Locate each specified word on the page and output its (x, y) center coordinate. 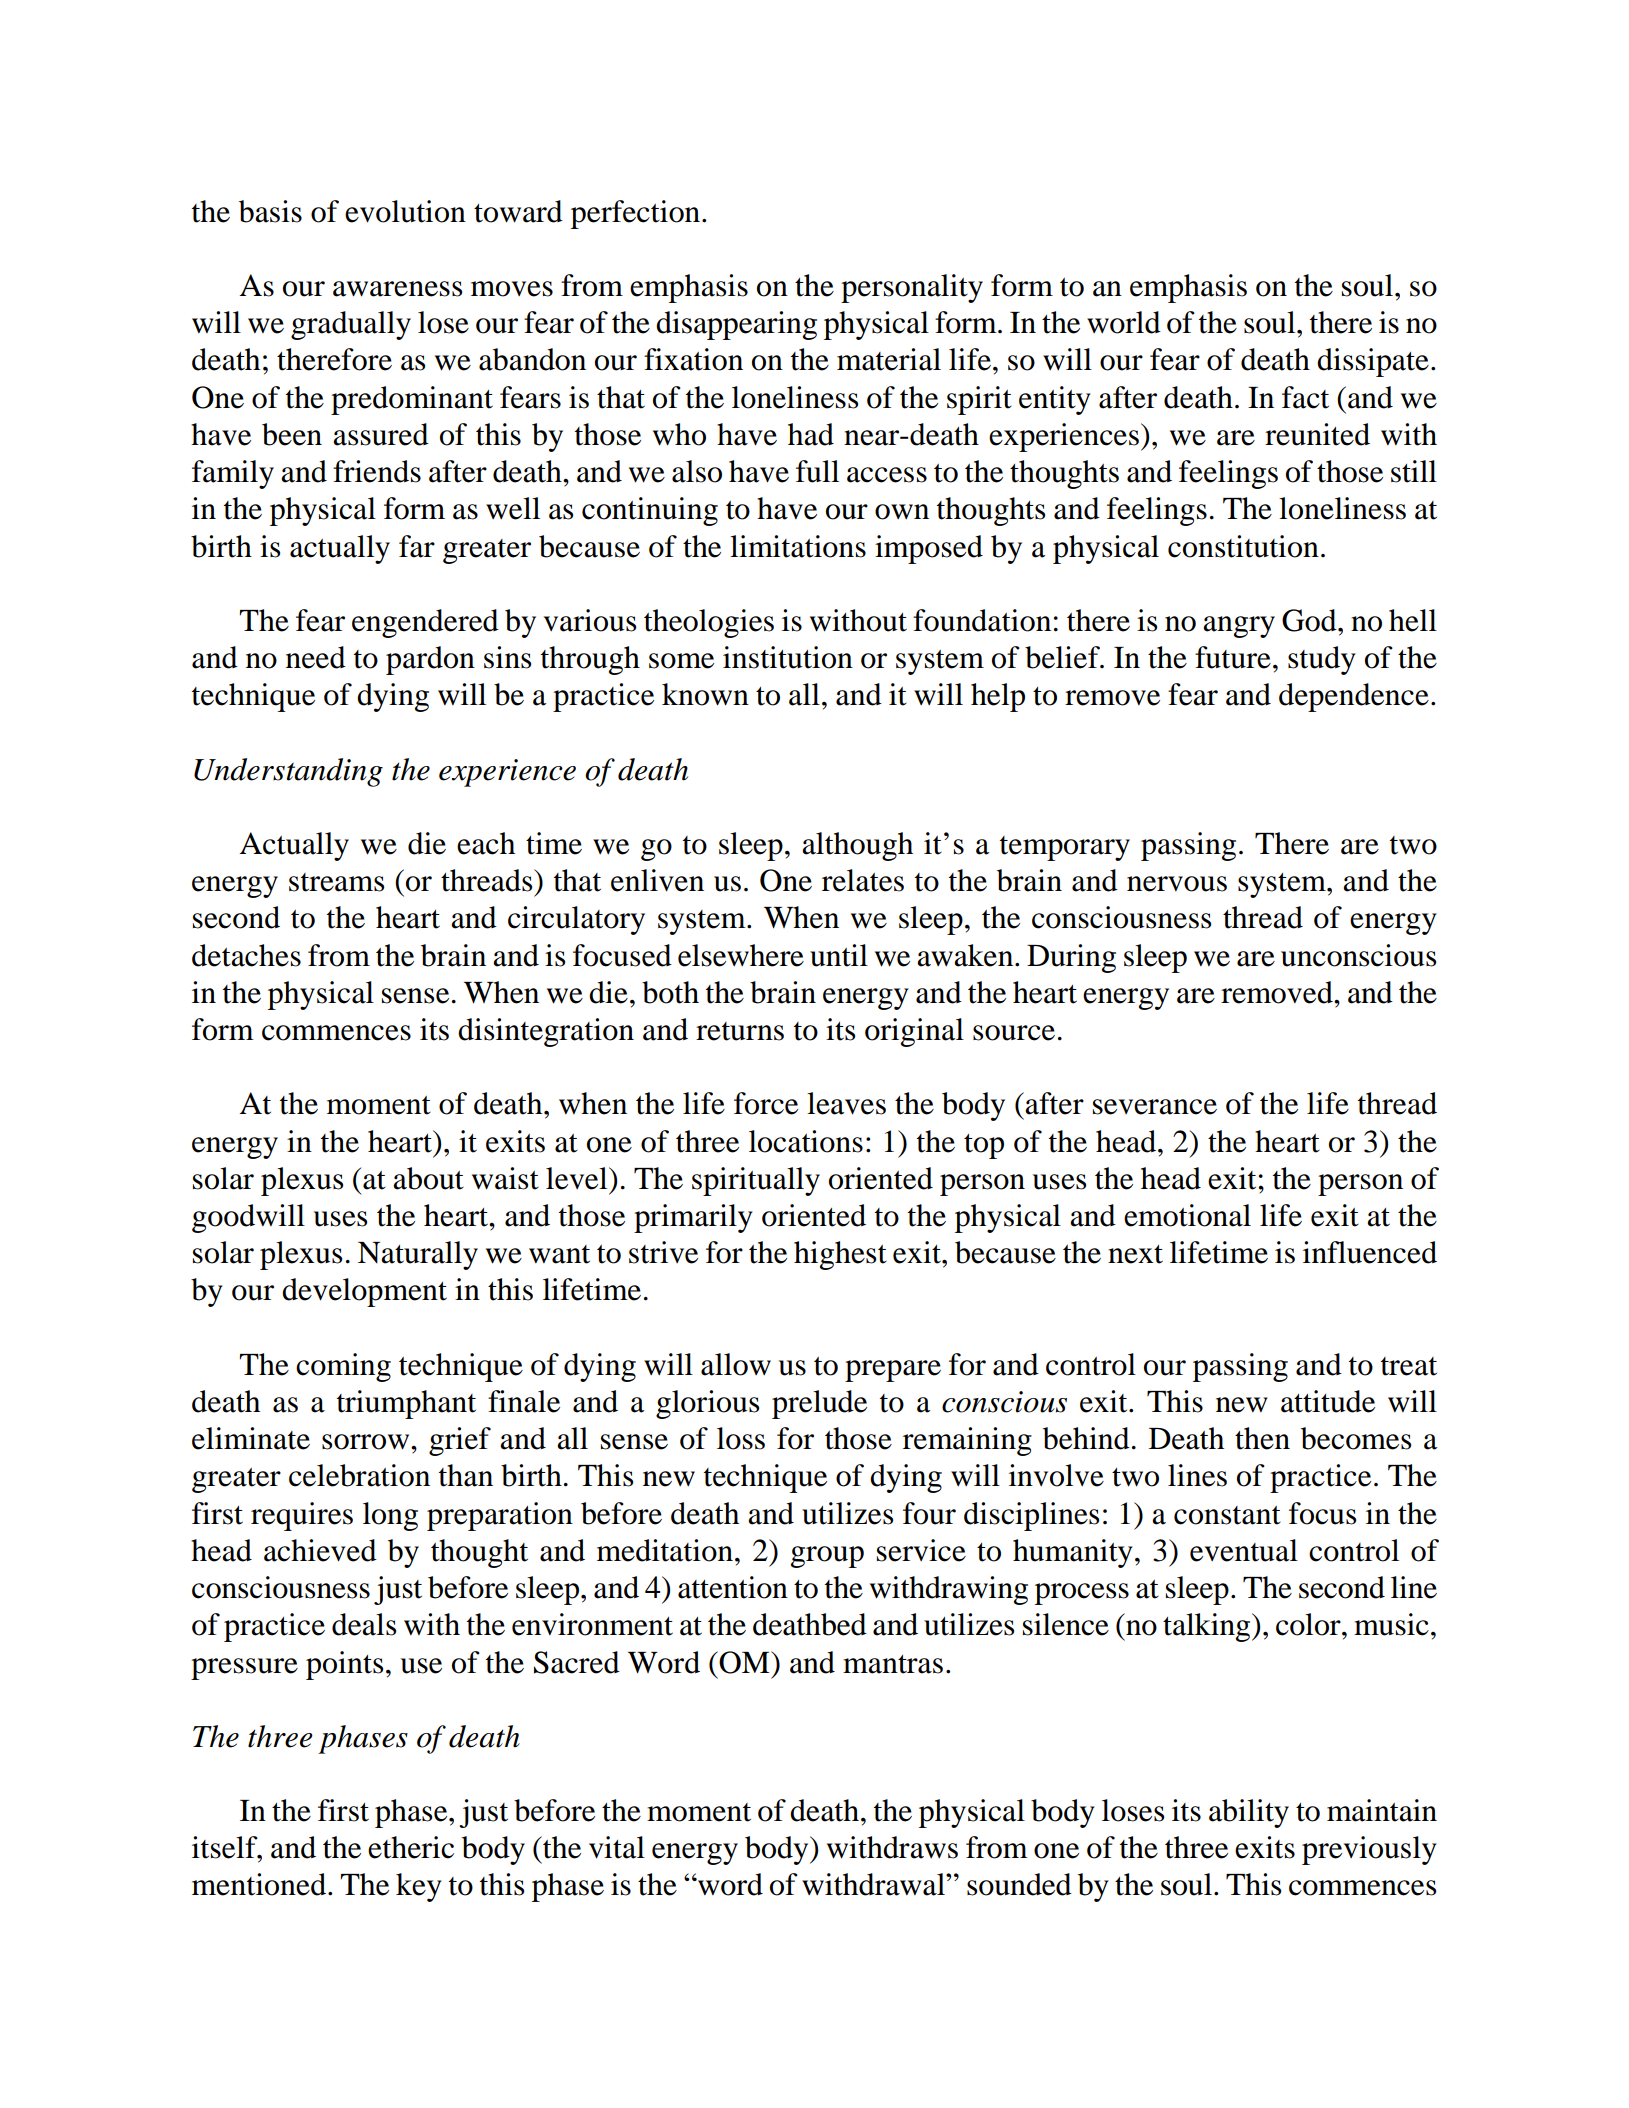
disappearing (736, 325)
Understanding (288, 772)
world (1124, 322)
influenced (1370, 1252)
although (857, 846)
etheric (411, 1847)
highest (840, 1255)
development (364, 1292)
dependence (1354, 697)
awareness (397, 289)
